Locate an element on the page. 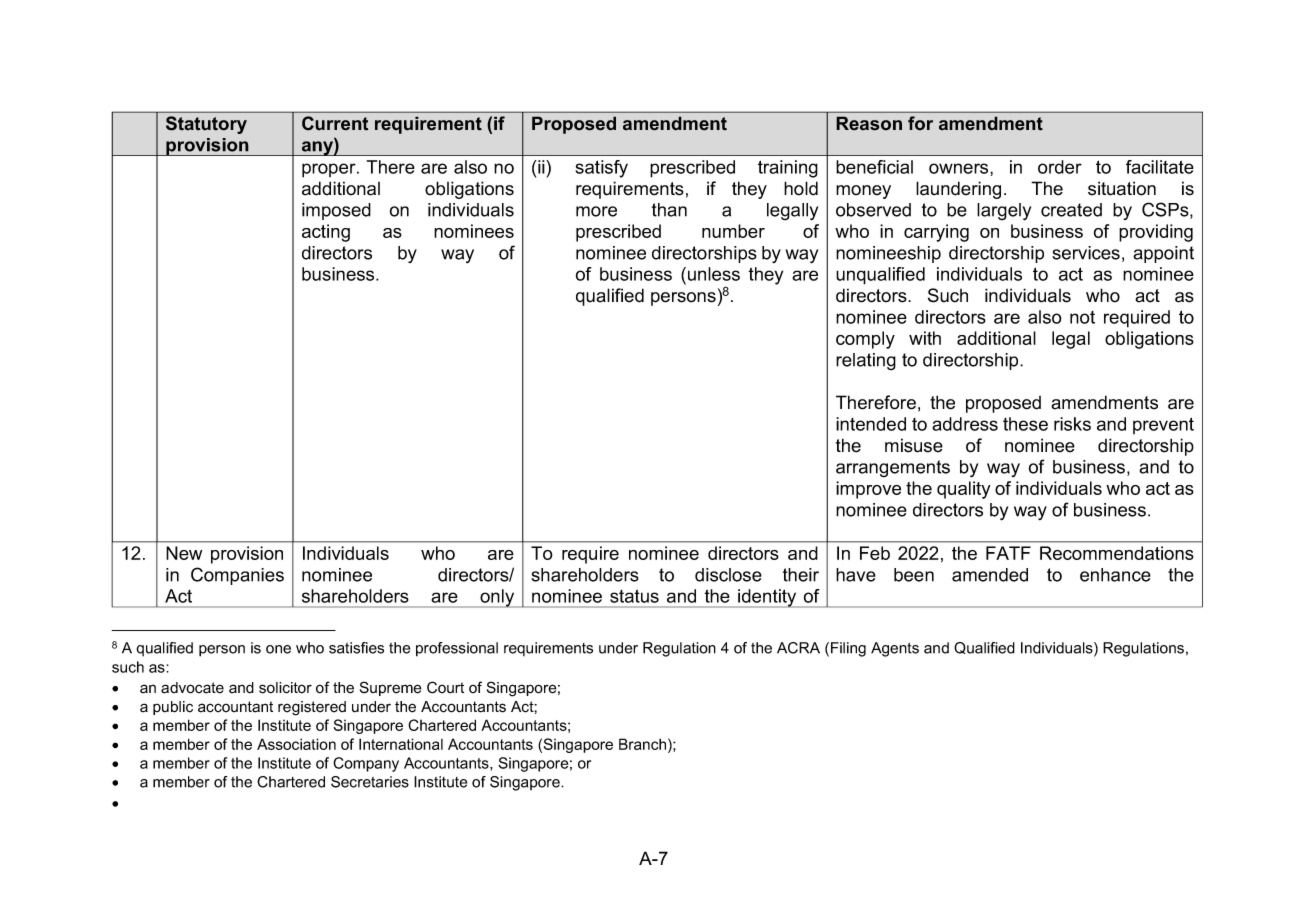 Image resolution: width=1308 pixels, height=924 pixels. Recommendations is located at coordinates (1117, 553).
